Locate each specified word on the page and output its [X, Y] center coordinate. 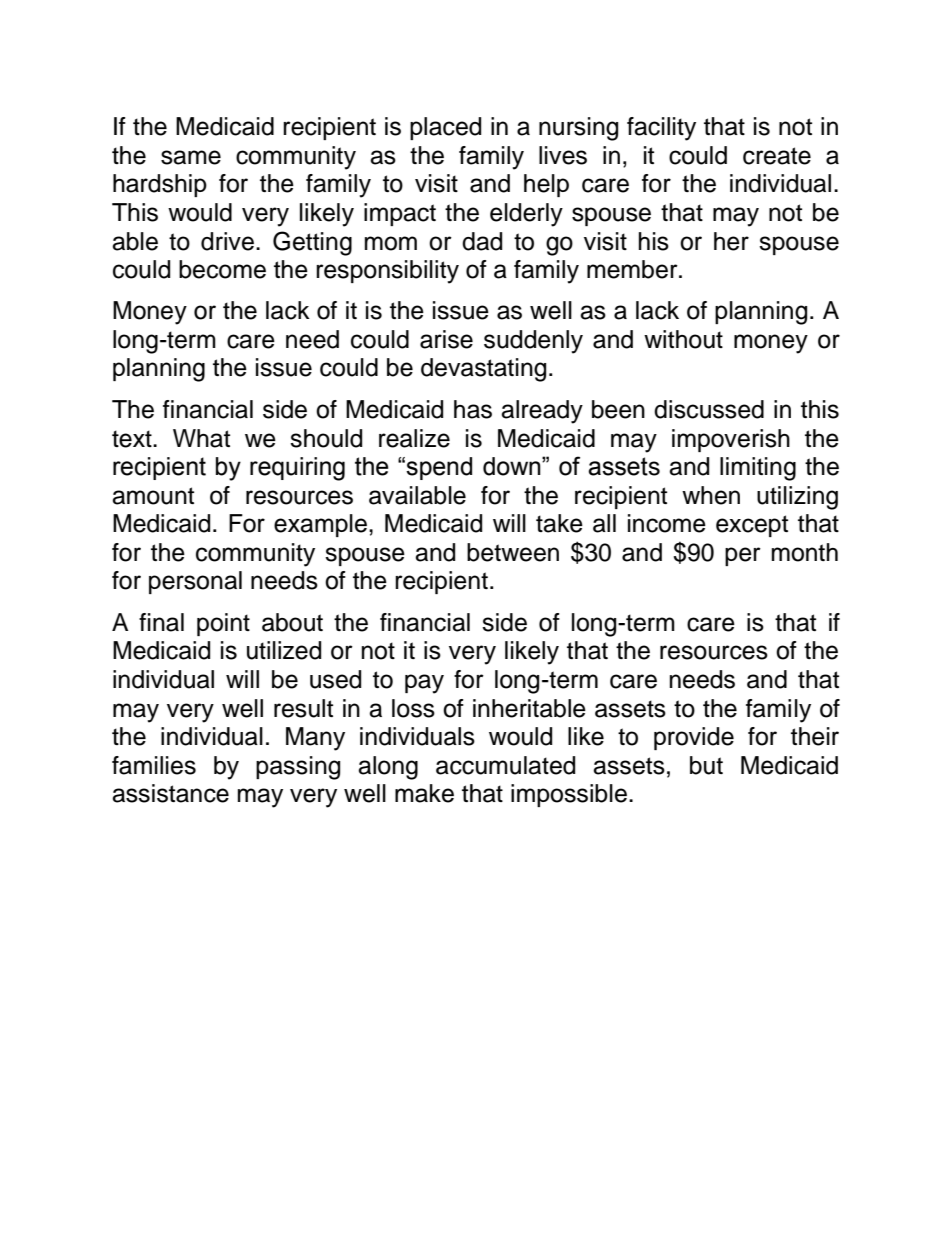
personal [195, 582]
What [201, 438]
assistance [170, 793]
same [191, 157]
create [777, 156]
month [805, 552]
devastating [483, 370]
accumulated [505, 765]
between [513, 552]
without [683, 339]
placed [445, 128]
